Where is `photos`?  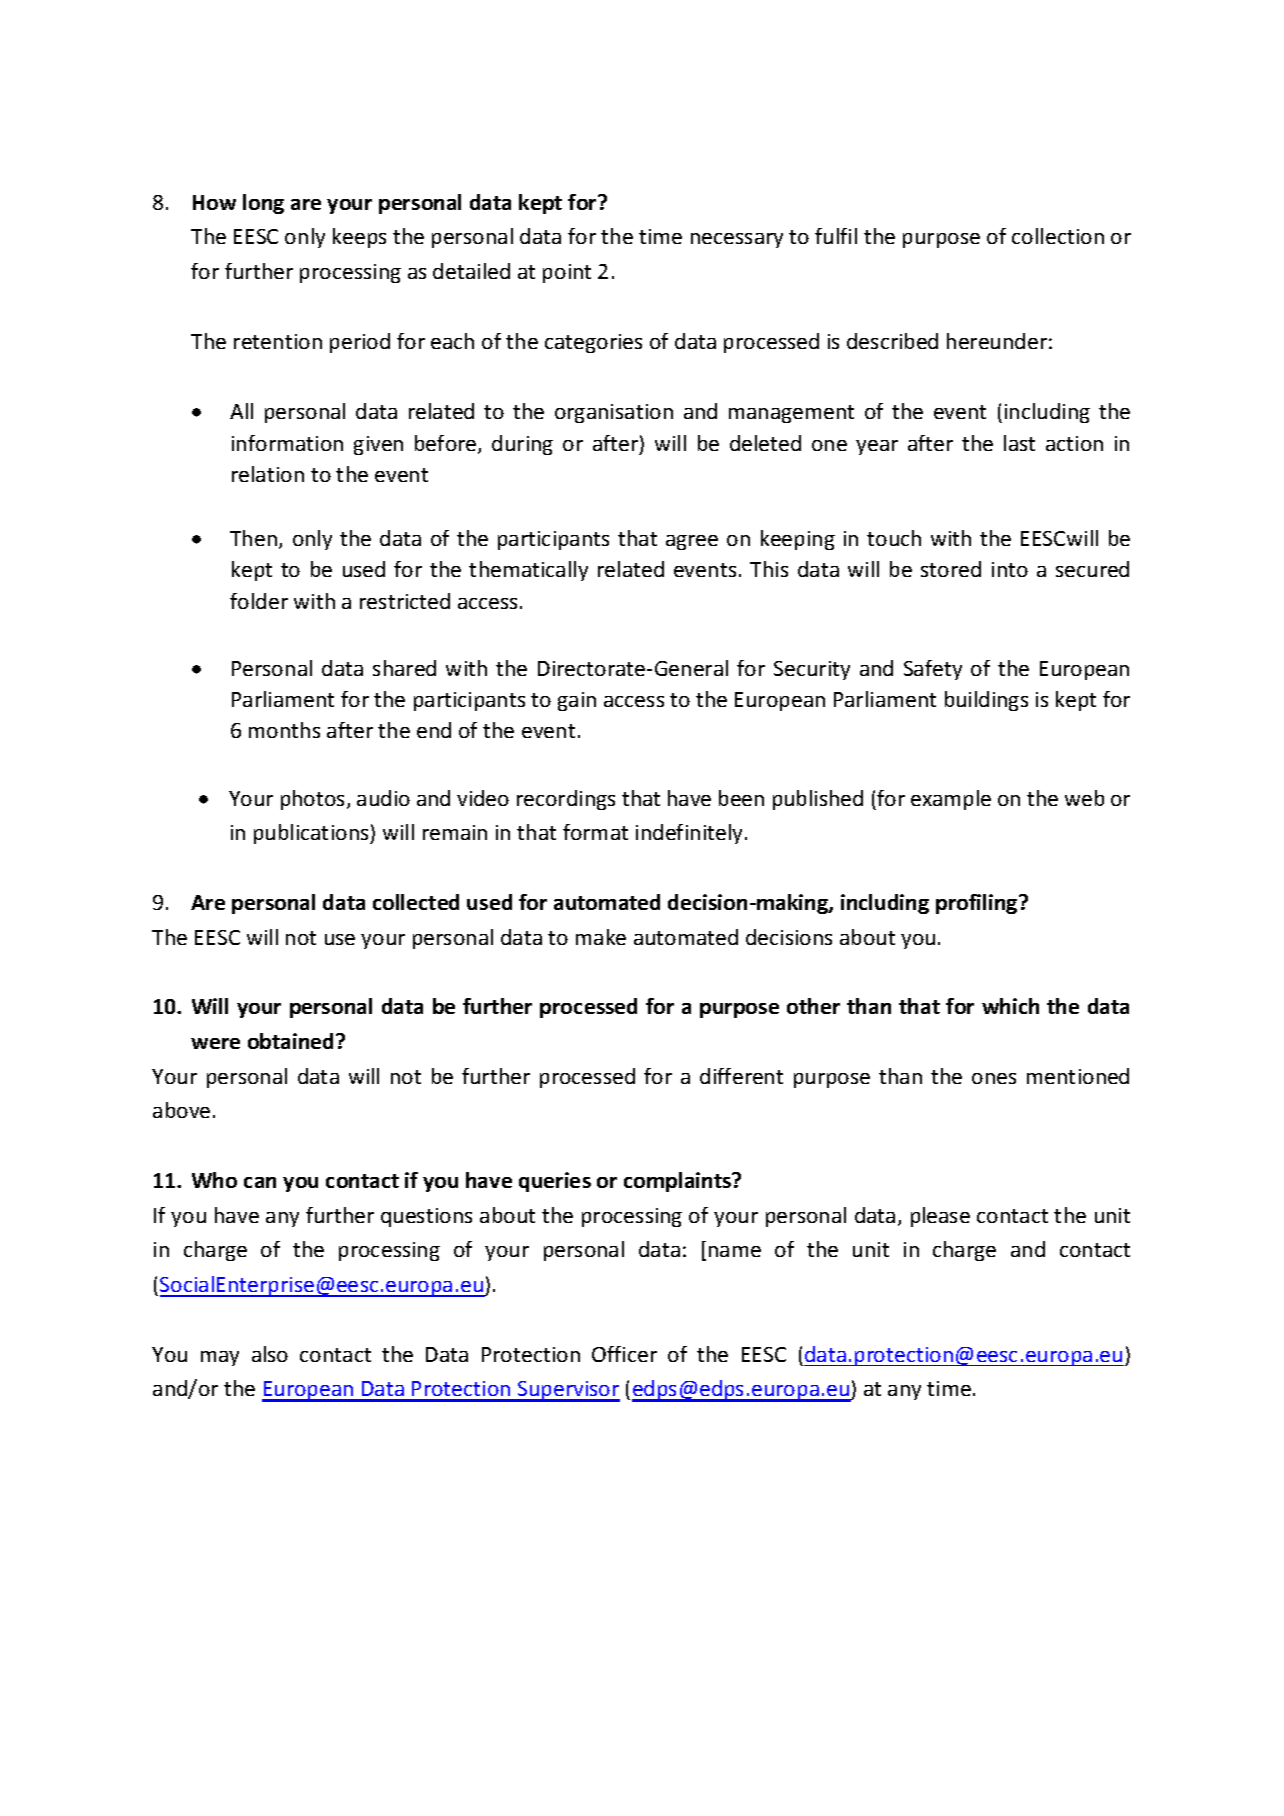
photos is located at coordinates (314, 800).
